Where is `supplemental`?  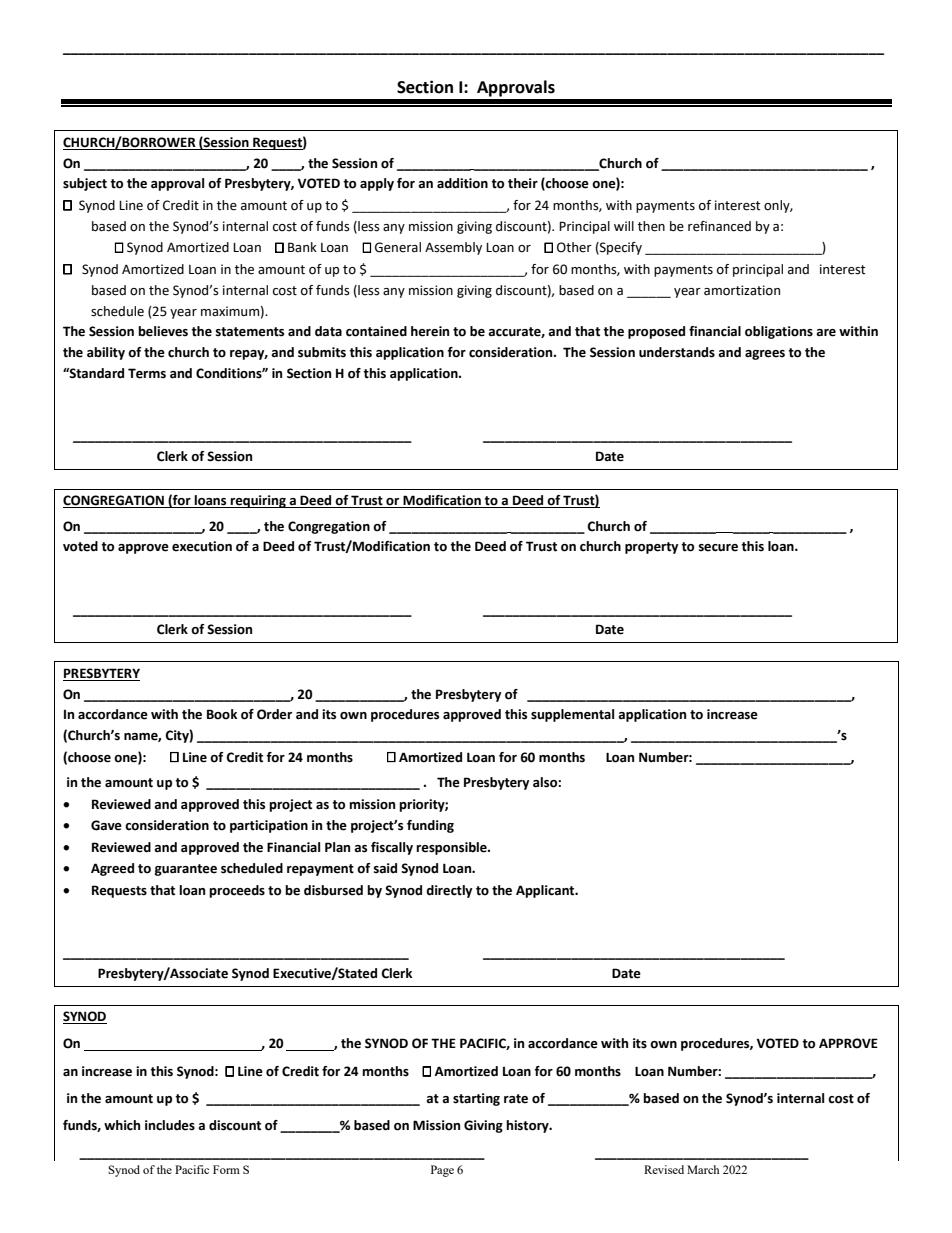 supplemental is located at coordinates (572, 715).
